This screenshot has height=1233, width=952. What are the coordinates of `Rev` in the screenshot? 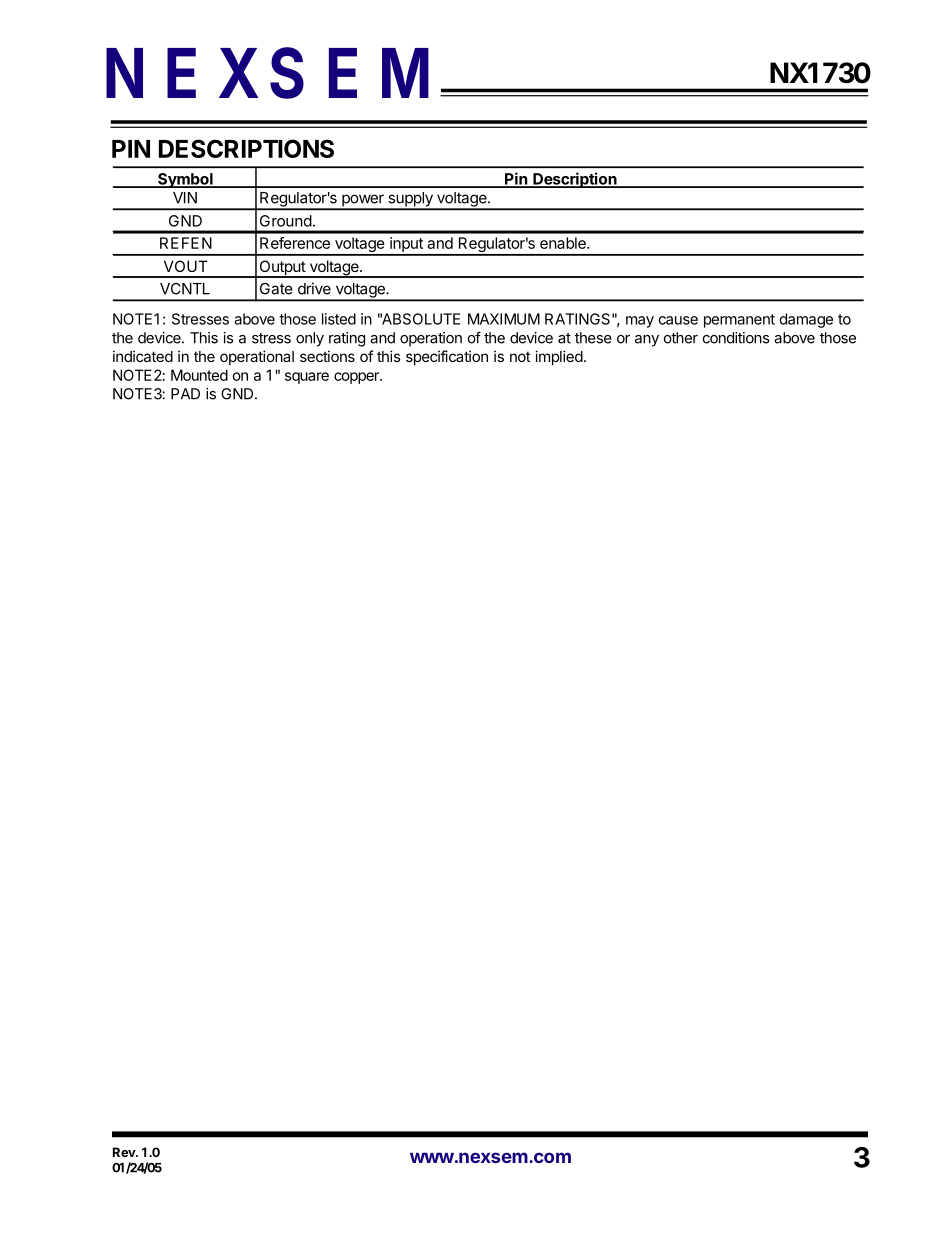 It's located at (125, 1152).
